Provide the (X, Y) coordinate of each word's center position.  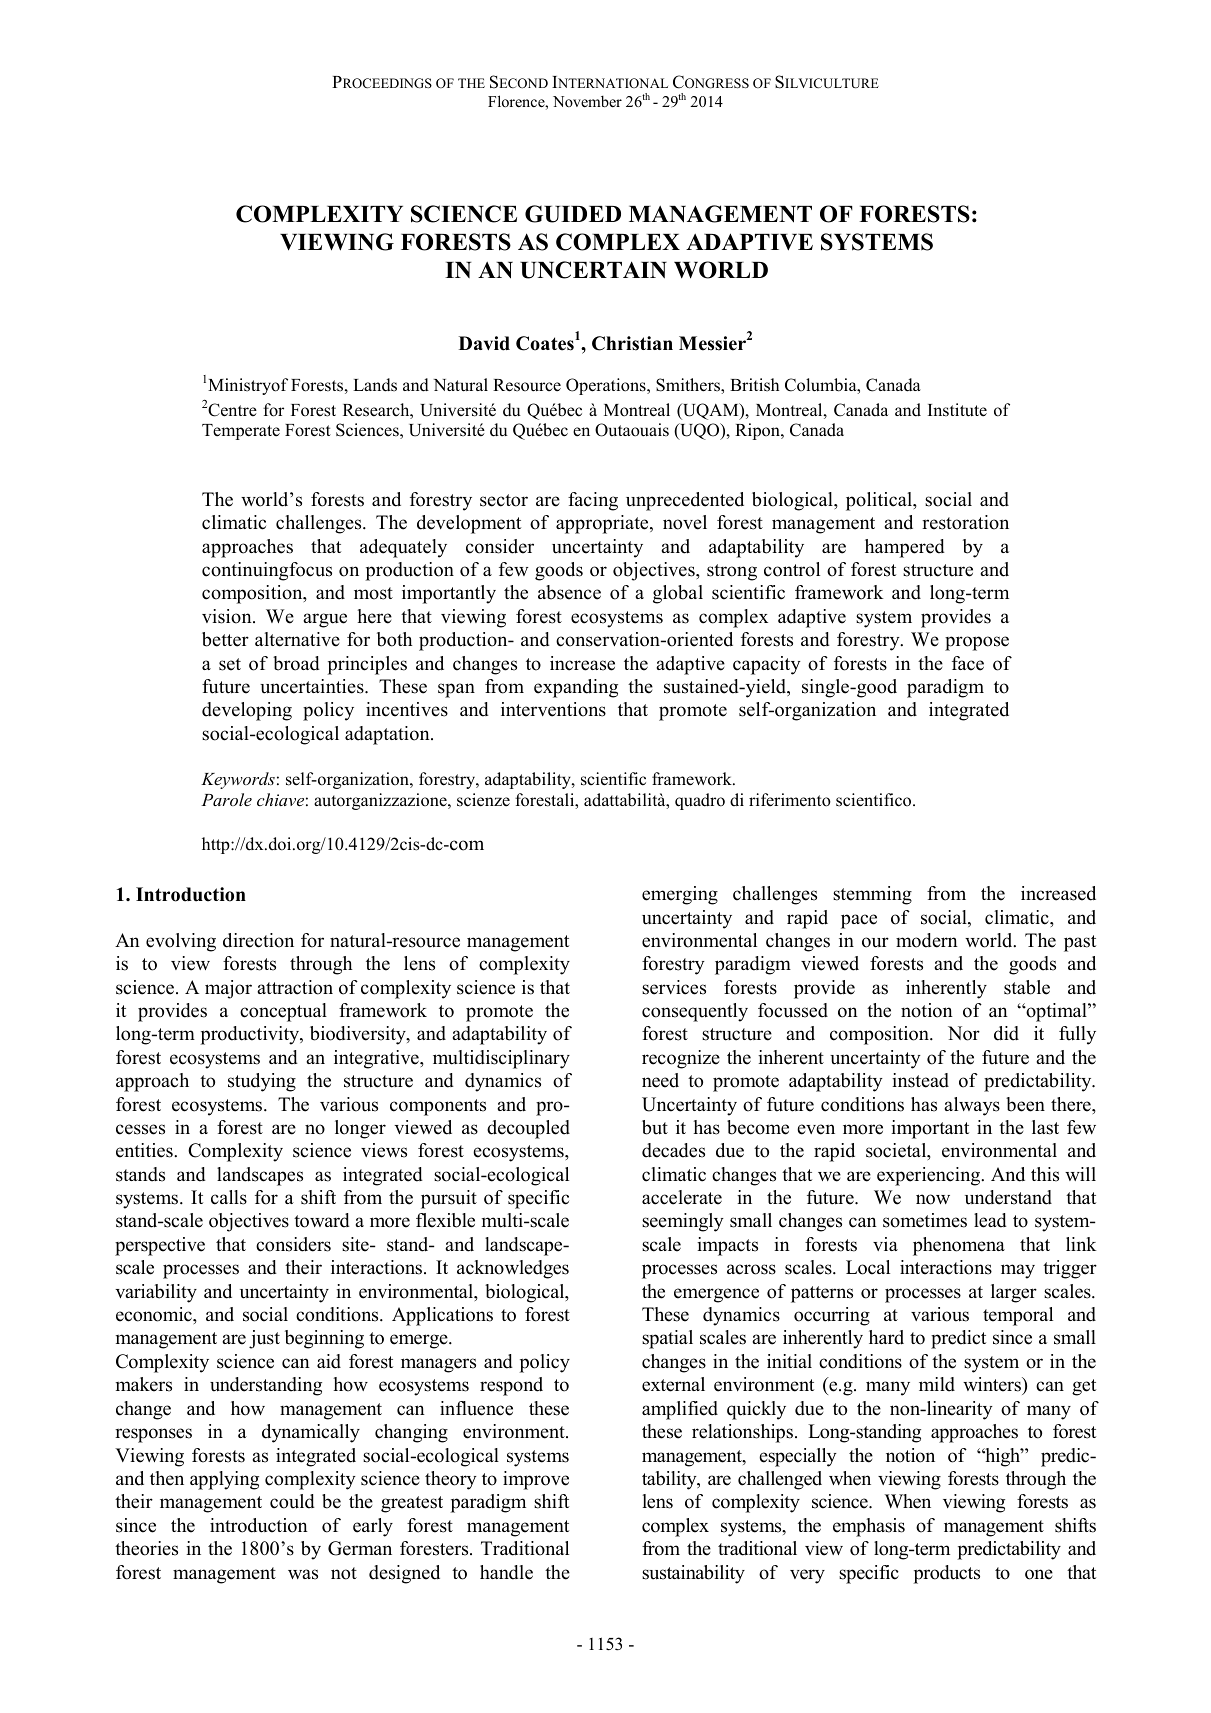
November (587, 101)
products (946, 1574)
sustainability (693, 1574)
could (292, 1501)
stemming (872, 895)
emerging (680, 895)
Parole (226, 799)
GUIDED (573, 214)
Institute (957, 410)
